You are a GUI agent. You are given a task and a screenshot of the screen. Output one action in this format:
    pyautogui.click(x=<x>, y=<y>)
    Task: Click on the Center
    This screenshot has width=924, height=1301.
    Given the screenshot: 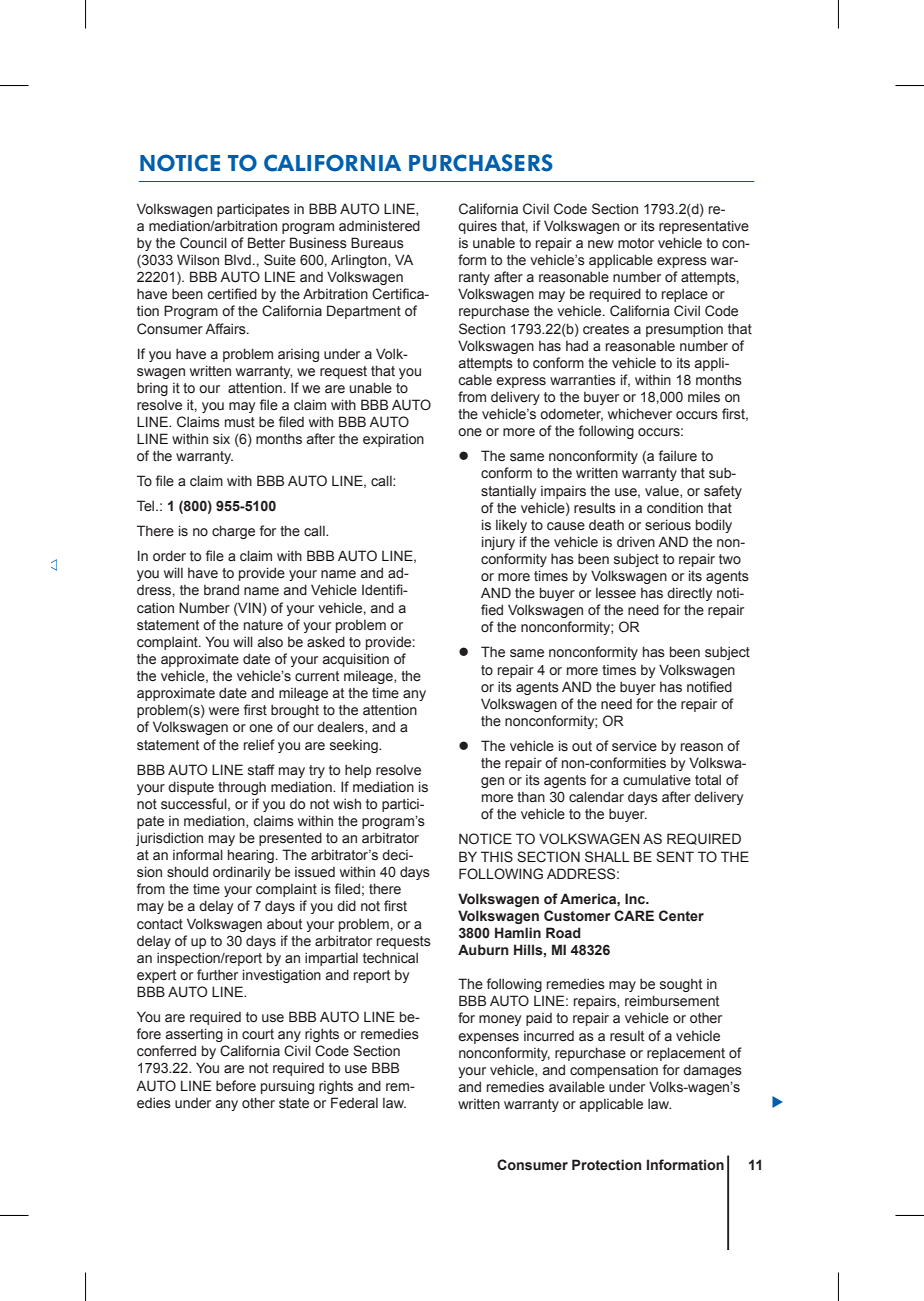 What is the action you would take?
    pyautogui.click(x=681, y=916)
